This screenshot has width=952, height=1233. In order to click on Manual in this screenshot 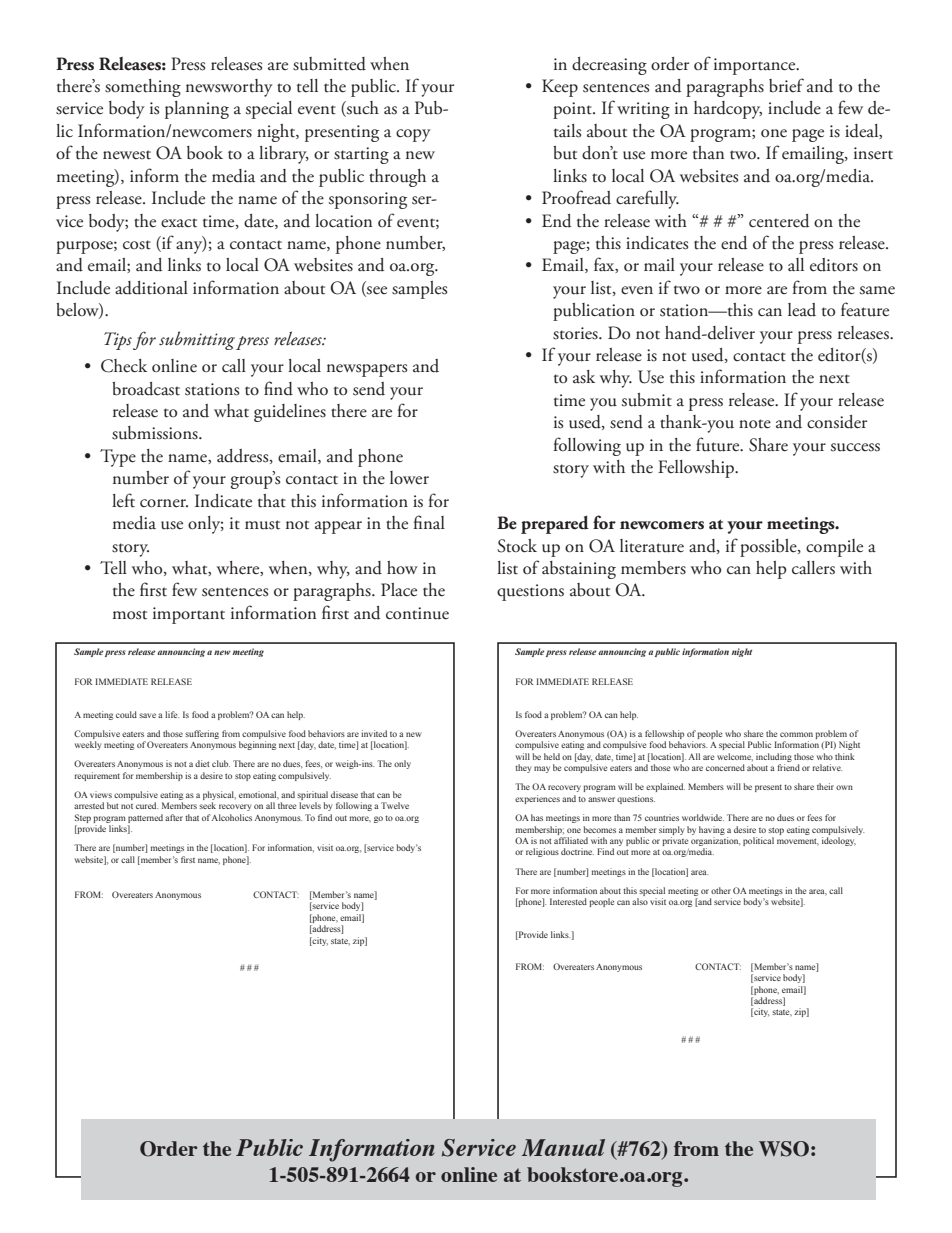, I will do `click(563, 1147)`.
